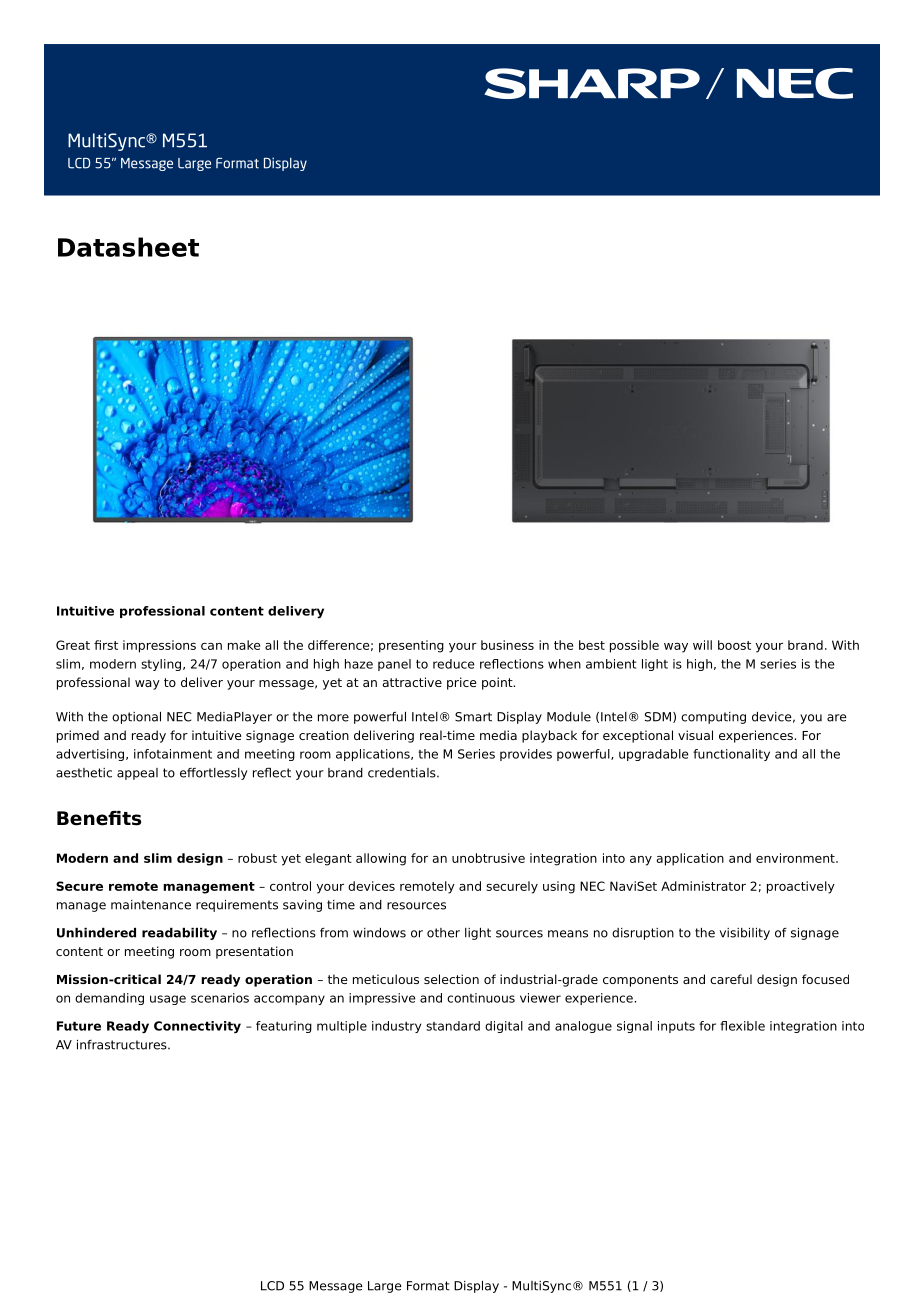  I want to click on boost, so click(734, 645).
